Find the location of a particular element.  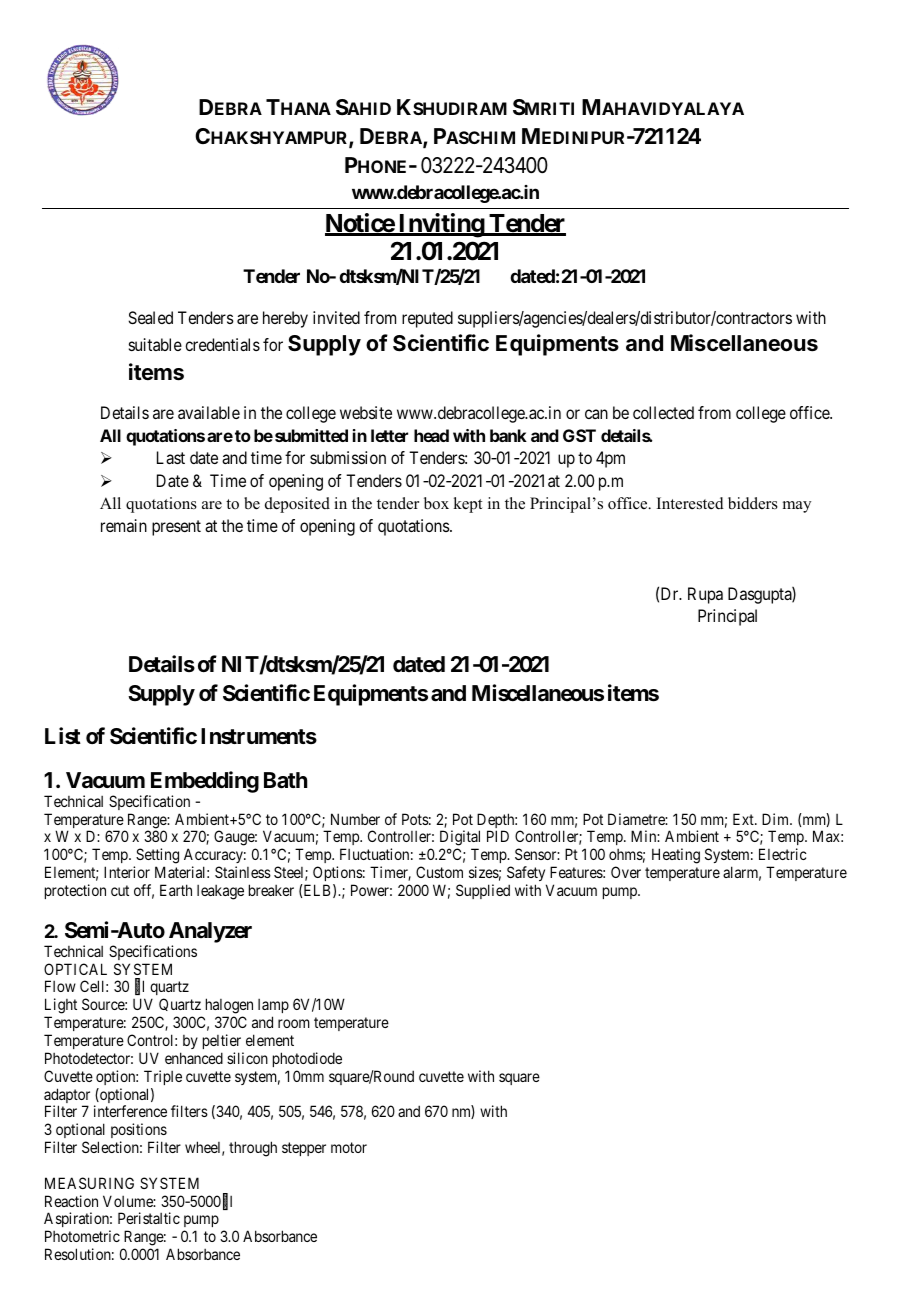

motor is located at coordinates (349, 1147).
